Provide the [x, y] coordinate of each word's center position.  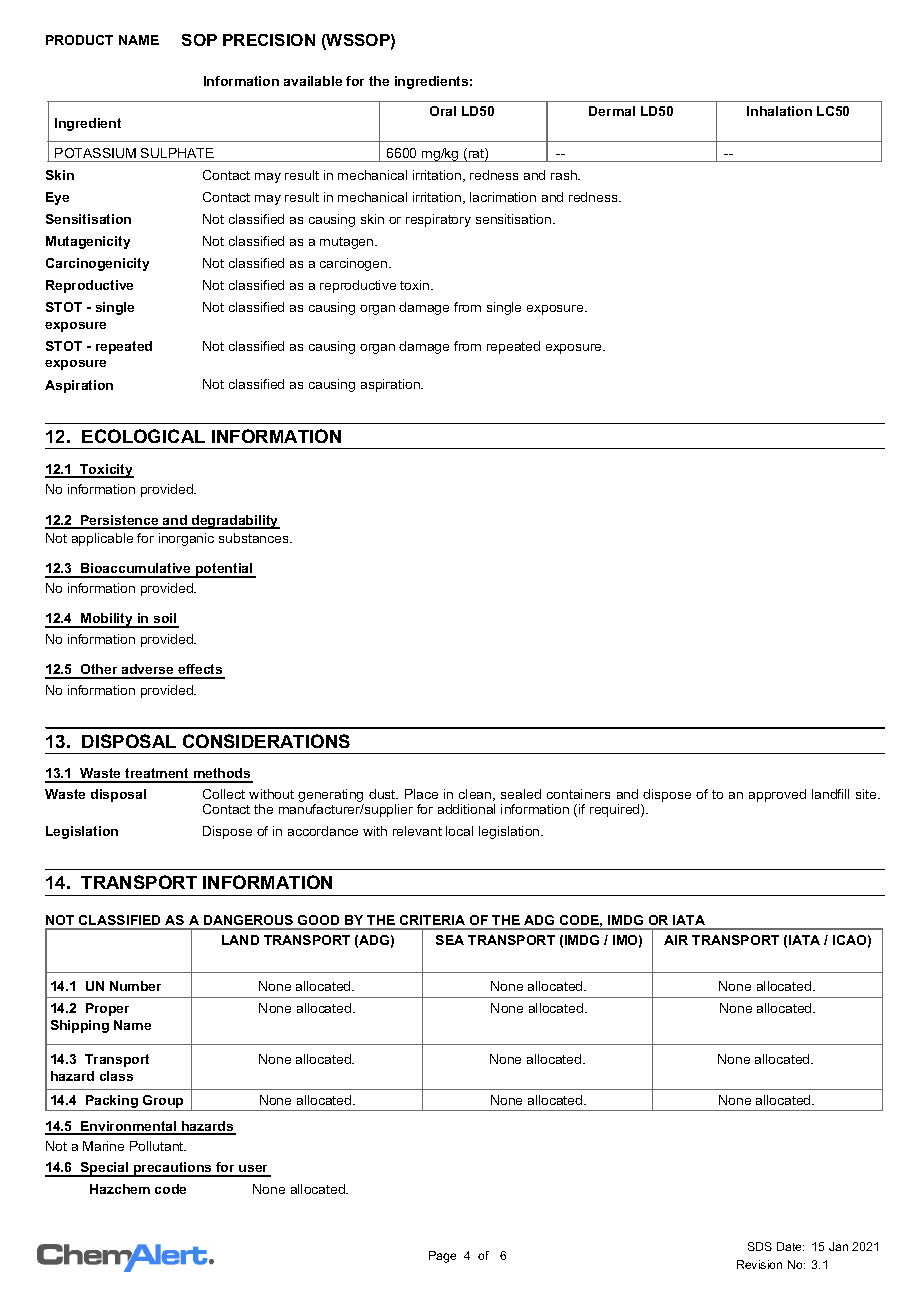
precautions [173, 1169]
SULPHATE [177, 153]
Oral [443, 111]
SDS [760, 1246]
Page [442, 1257]
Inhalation [779, 111]
